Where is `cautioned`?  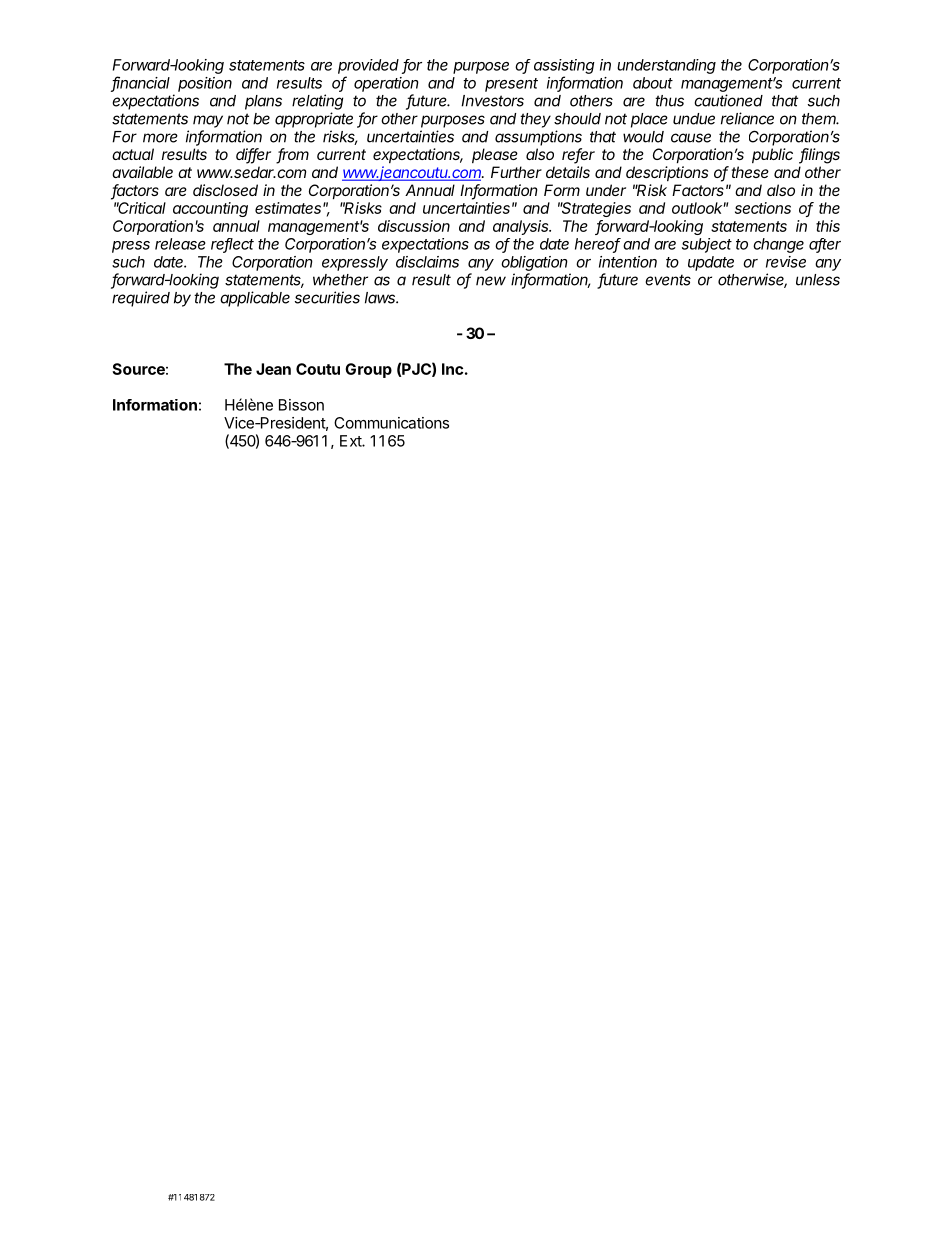 cautioned is located at coordinates (728, 100).
